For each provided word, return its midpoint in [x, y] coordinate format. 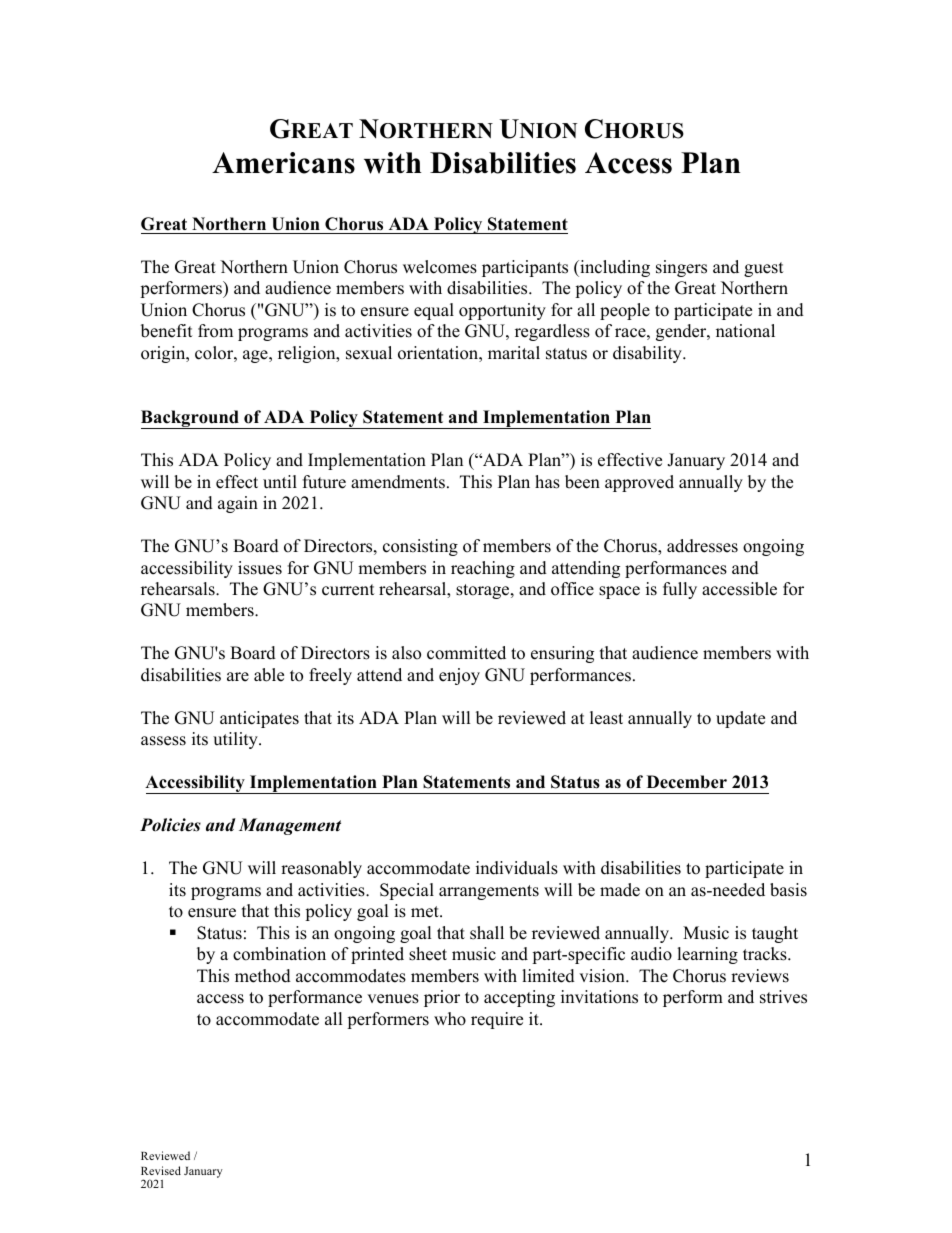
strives [783, 997]
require [497, 1020]
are [238, 677]
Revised [161, 1170]
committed [466, 653]
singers [681, 268]
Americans [283, 163]
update [740, 719]
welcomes [440, 267]
